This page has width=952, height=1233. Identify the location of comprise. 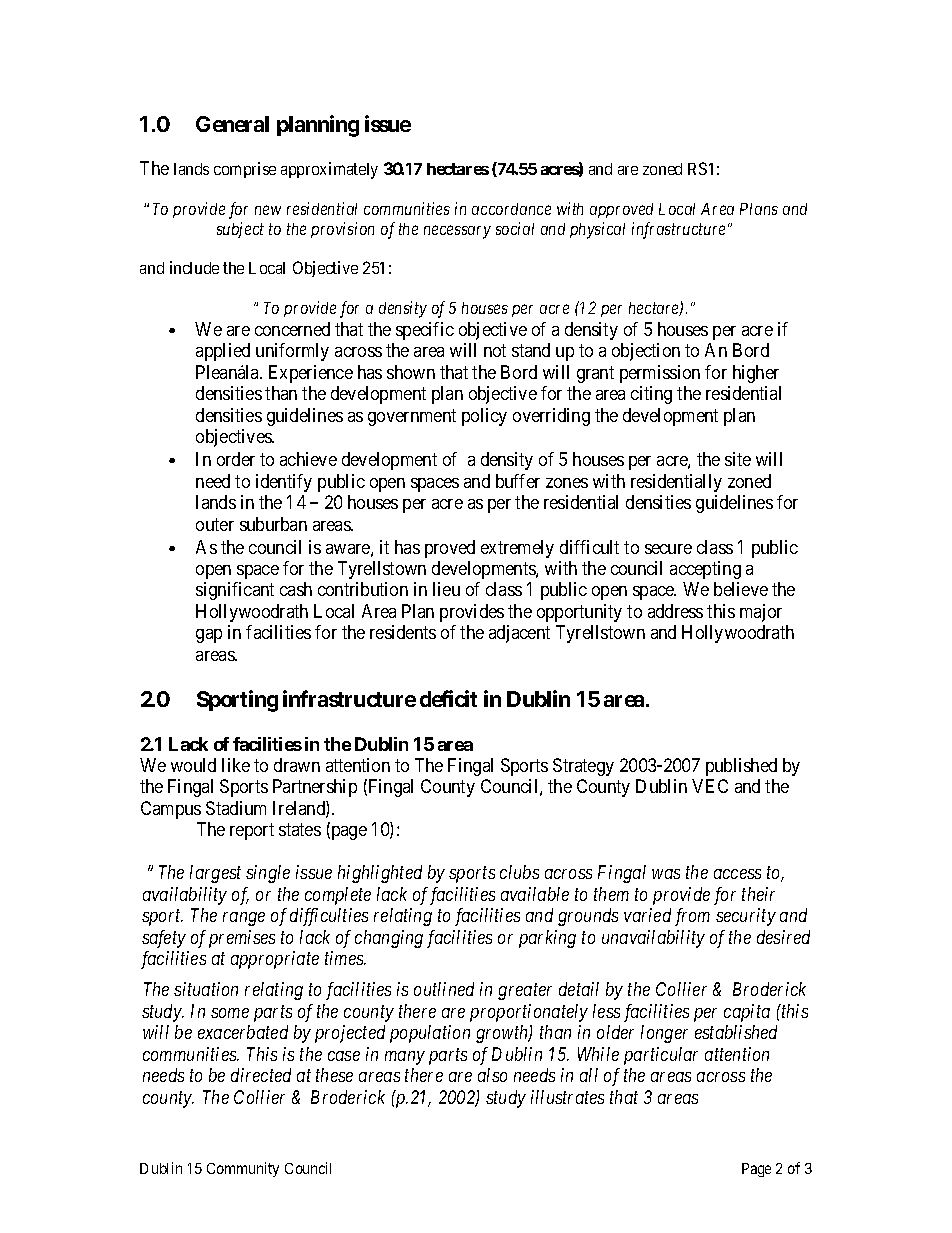
(245, 170).
